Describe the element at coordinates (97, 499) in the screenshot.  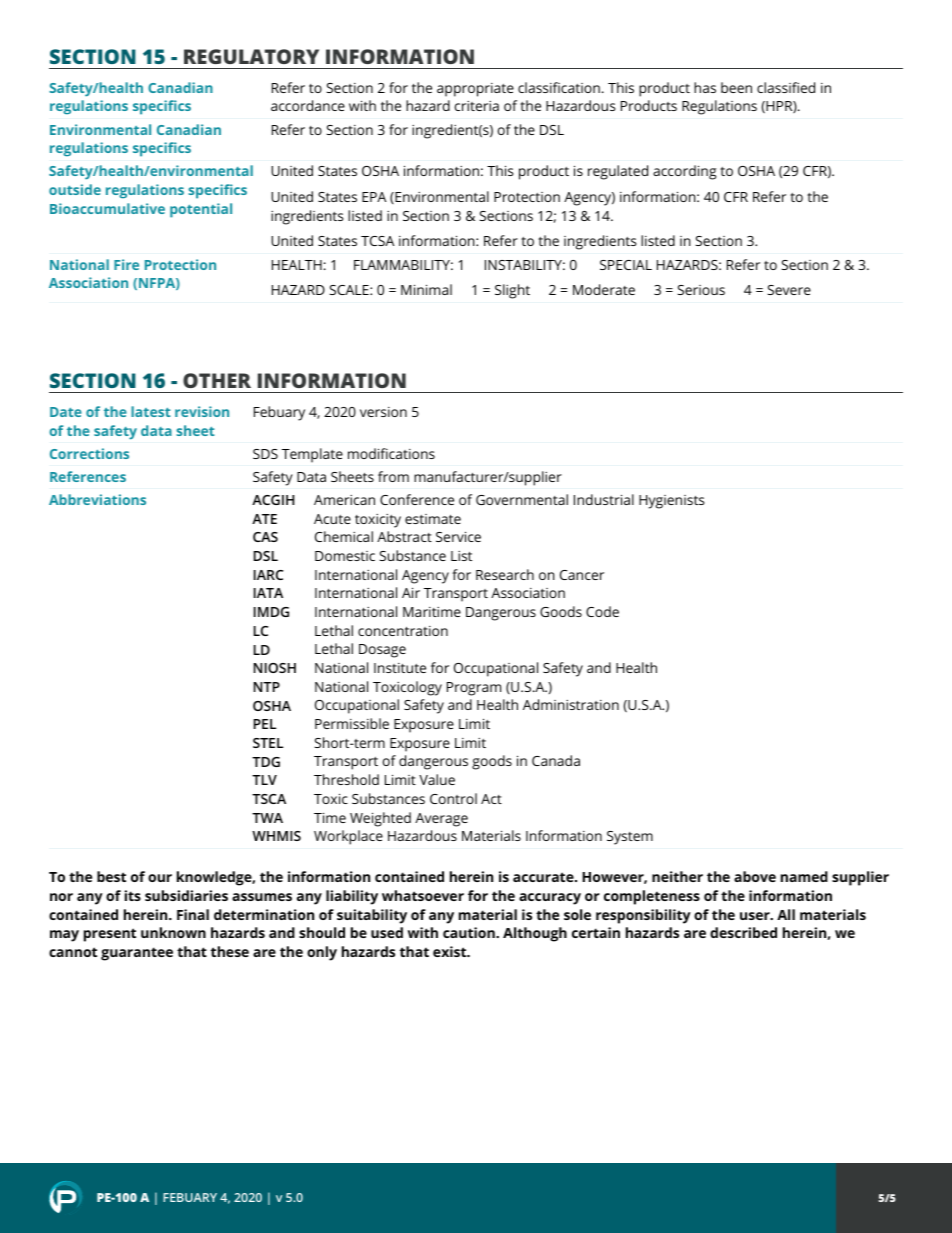
I see `Abbreviations` at that location.
